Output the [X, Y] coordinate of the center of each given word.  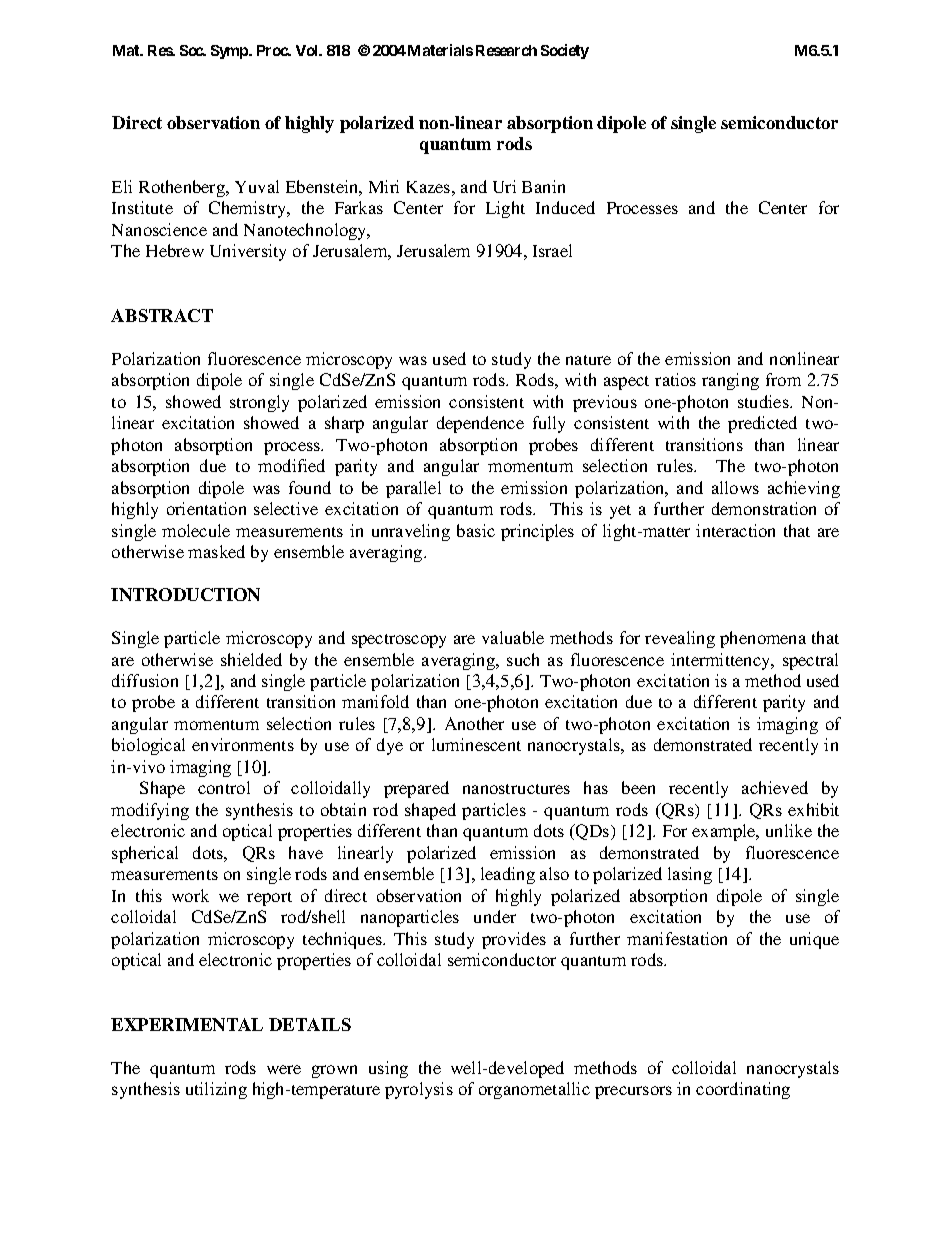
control [224, 787]
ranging [730, 381]
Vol [308, 50]
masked [216, 551]
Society [565, 51]
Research [506, 50]
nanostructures [516, 789]
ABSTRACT [162, 315]
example [725, 832]
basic [476, 530]
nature [588, 360]
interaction [735, 530]
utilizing [216, 1090]
